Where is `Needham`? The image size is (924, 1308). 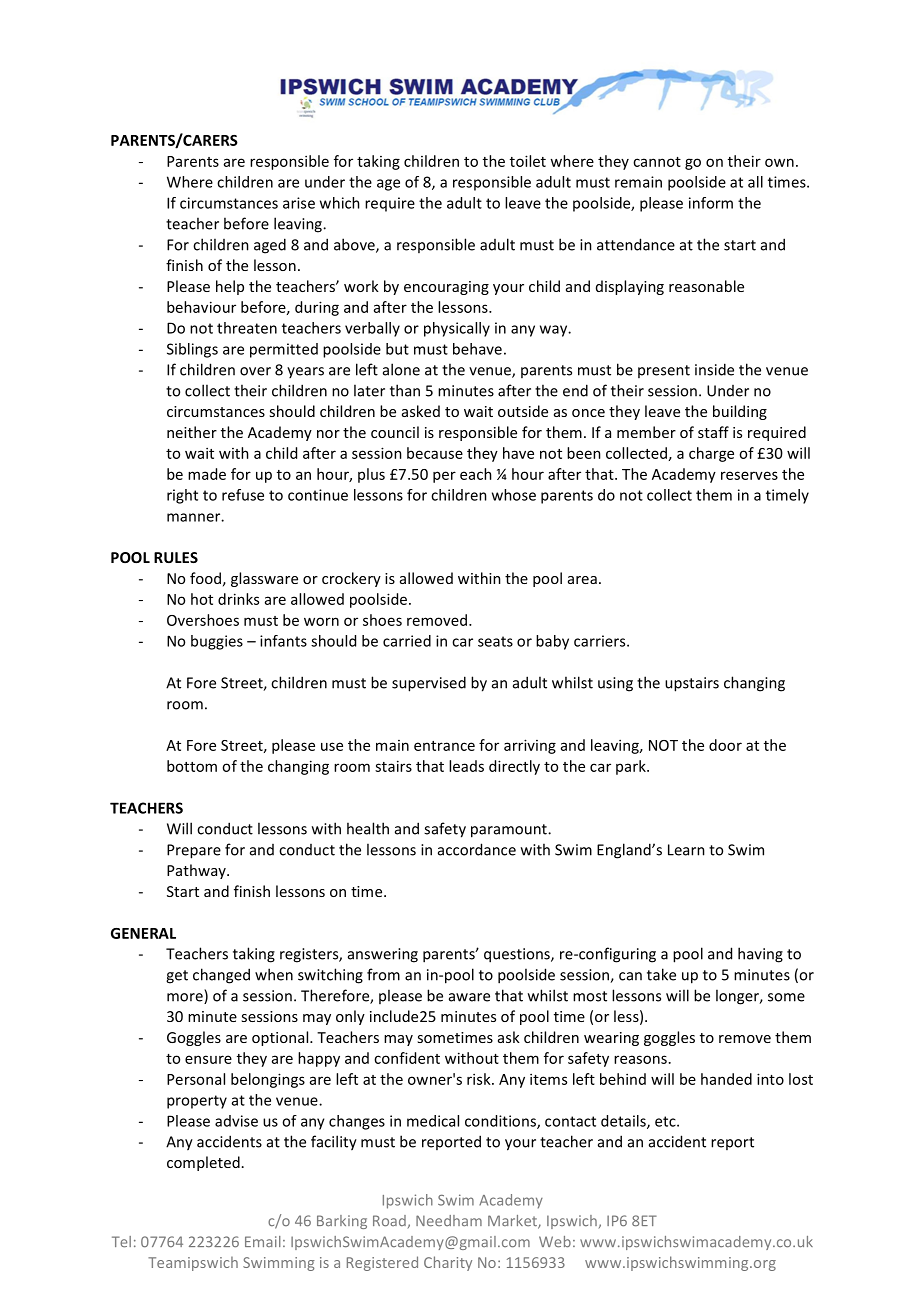 Needham is located at coordinates (449, 1220).
